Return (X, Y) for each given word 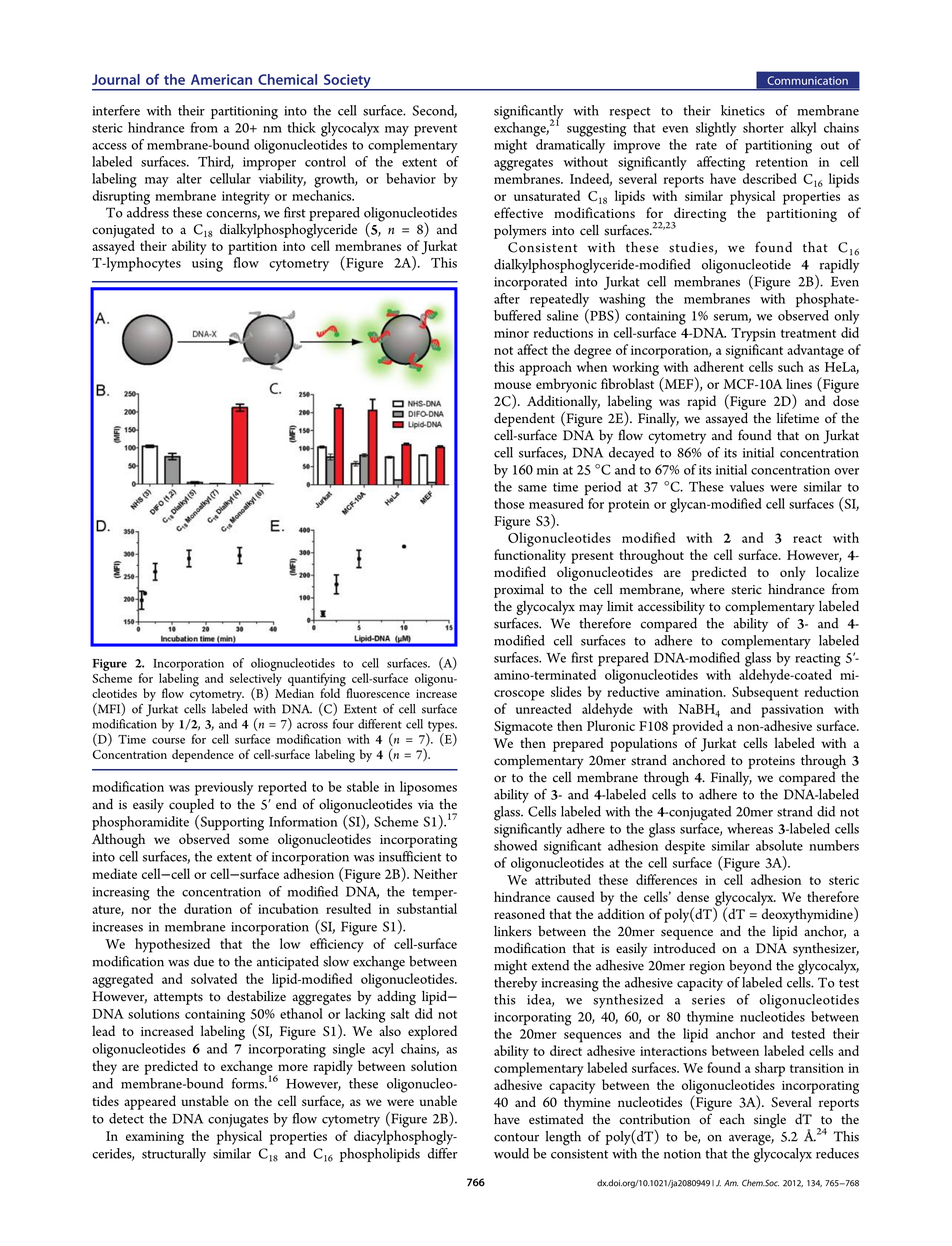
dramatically (570, 146)
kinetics (743, 110)
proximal (519, 591)
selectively (256, 680)
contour (516, 1137)
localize (837, 571)
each (732, 1119)
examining (155, 1138)
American (221, 79)
